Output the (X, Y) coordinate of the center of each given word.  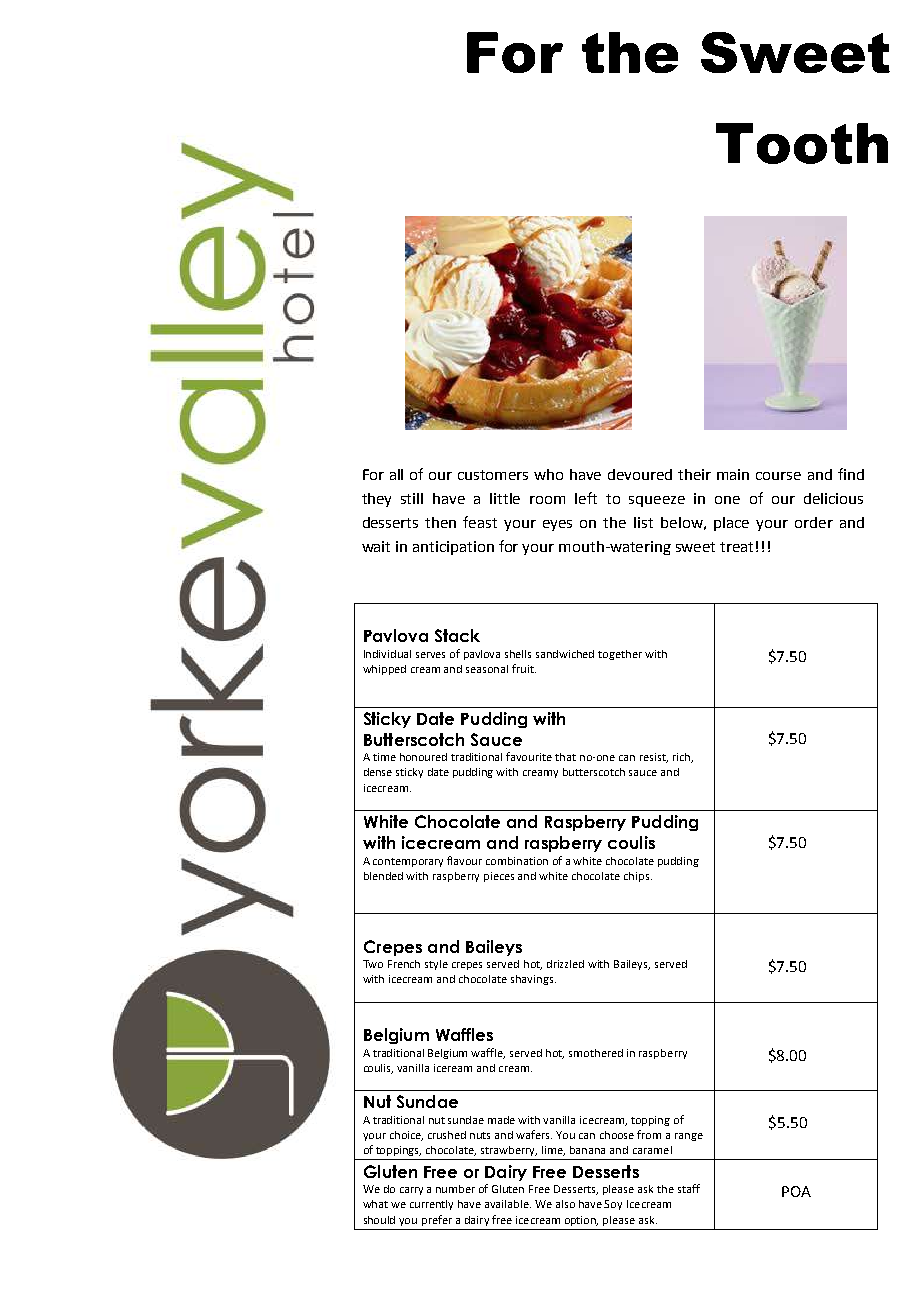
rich (682, 758)
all (396, 474)
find (851, 474)
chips (638, 877)
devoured (640, 474)
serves (430, 655)
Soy (613, 1205)
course (778, 476)
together (620, 655)
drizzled (565, 964)
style (436, 965)
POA (796, 1191)
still (412, 498)
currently (431, 1205)
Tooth (802, 143)
